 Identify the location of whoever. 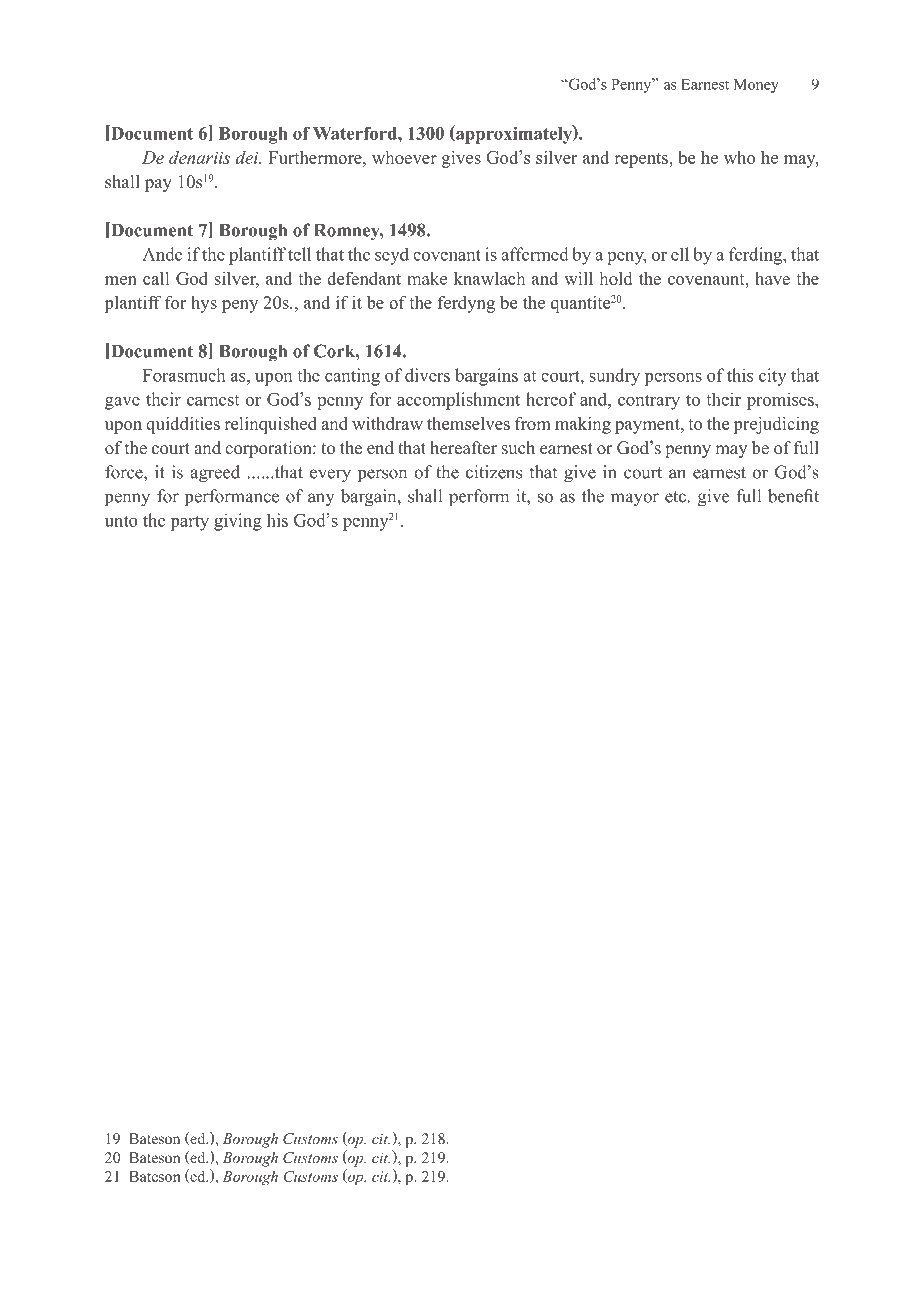
(404, 157).
